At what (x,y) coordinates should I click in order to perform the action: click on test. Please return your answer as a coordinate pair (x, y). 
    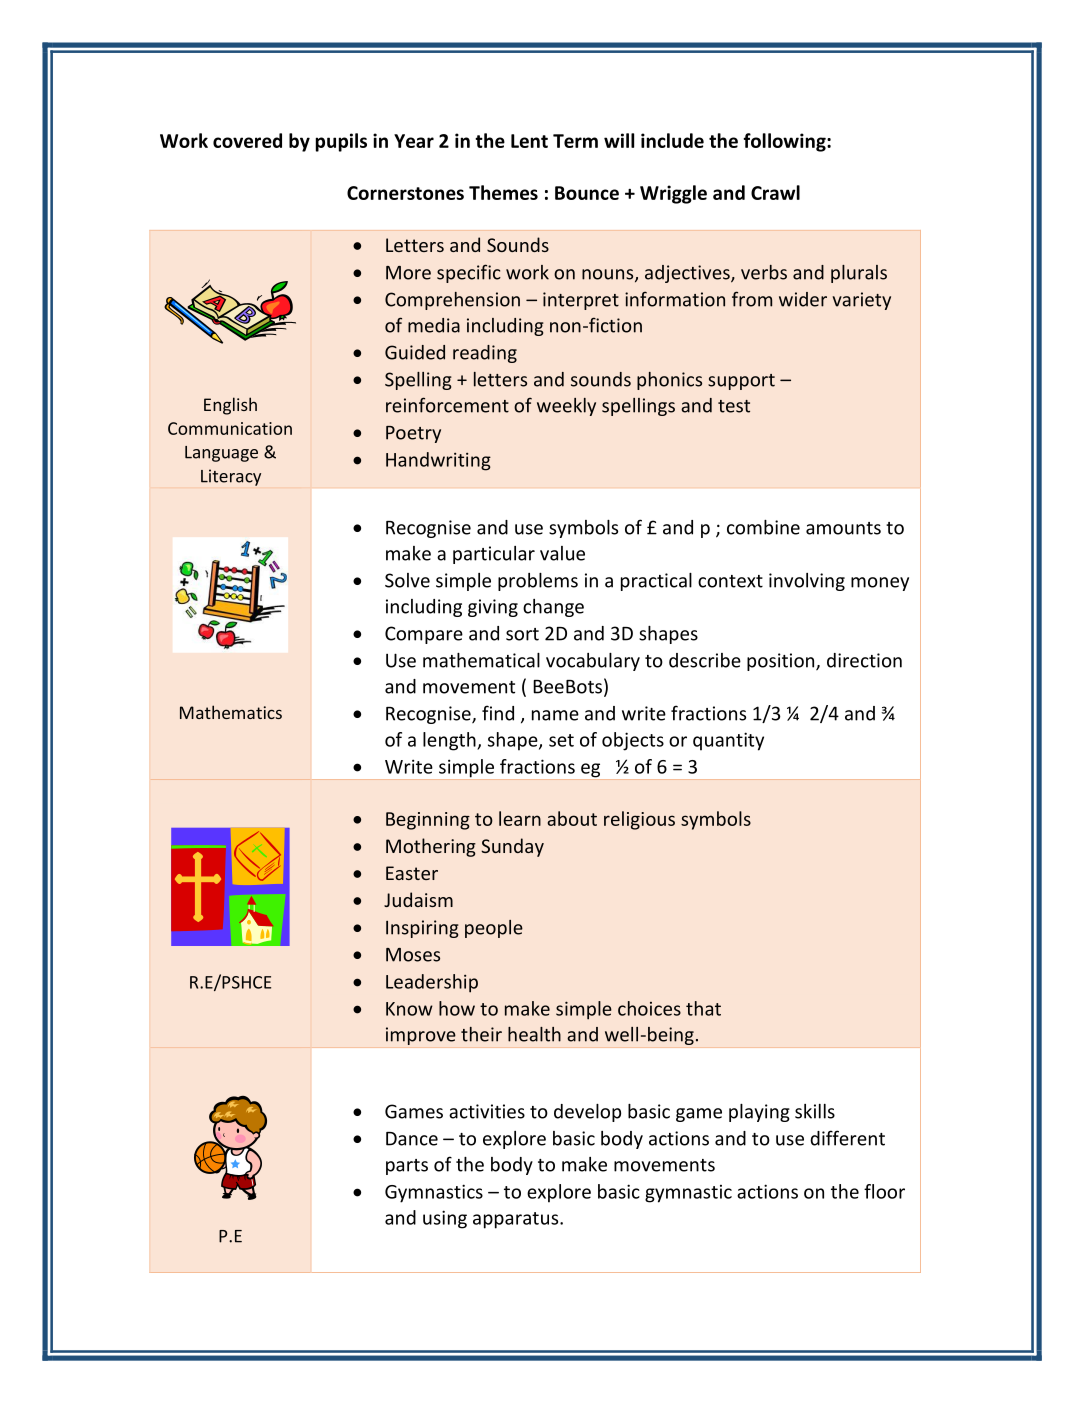
    Looking at the image, I should click on (734, 406).
